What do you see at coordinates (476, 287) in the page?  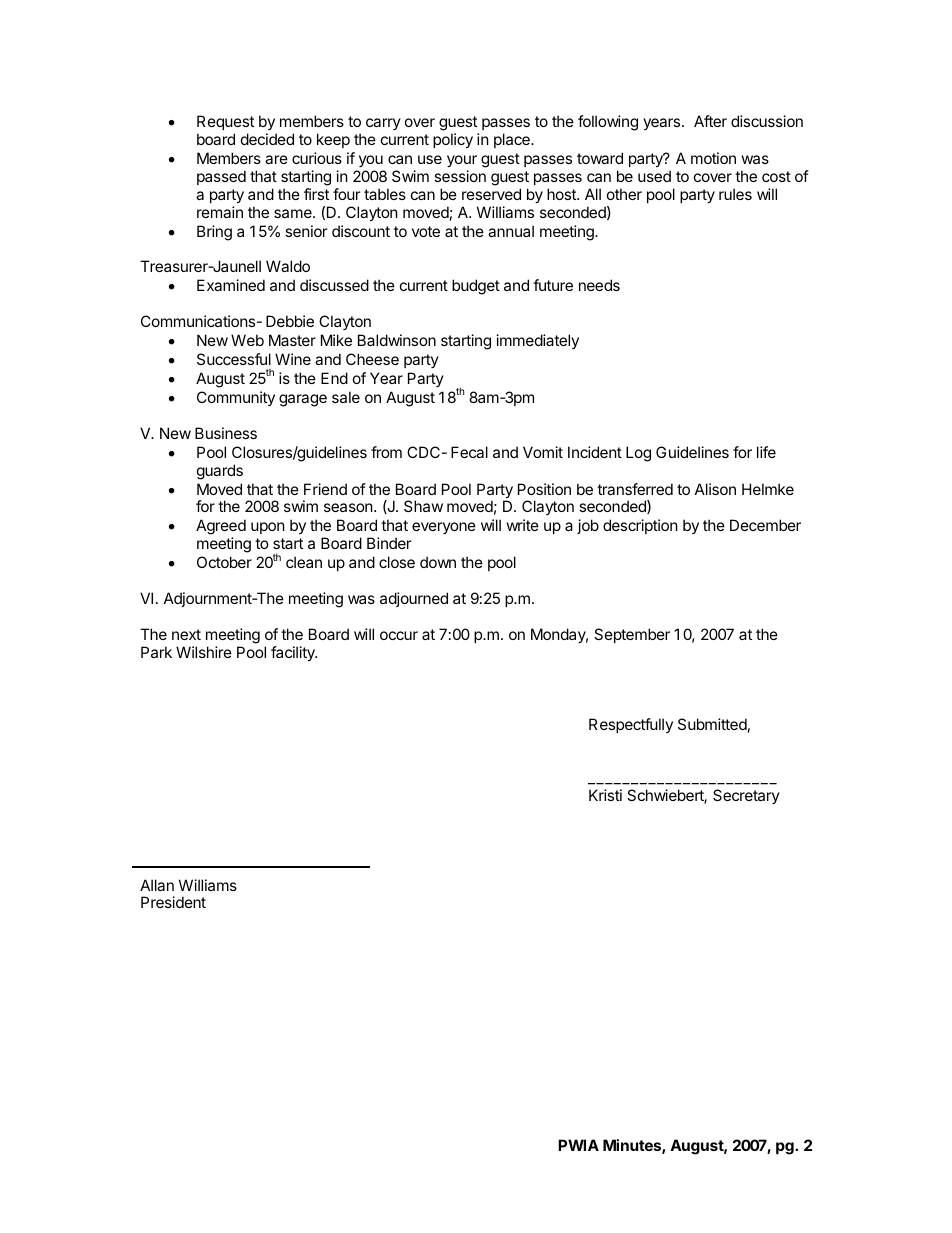 I see `budget` at bounding box center [476, 287].
